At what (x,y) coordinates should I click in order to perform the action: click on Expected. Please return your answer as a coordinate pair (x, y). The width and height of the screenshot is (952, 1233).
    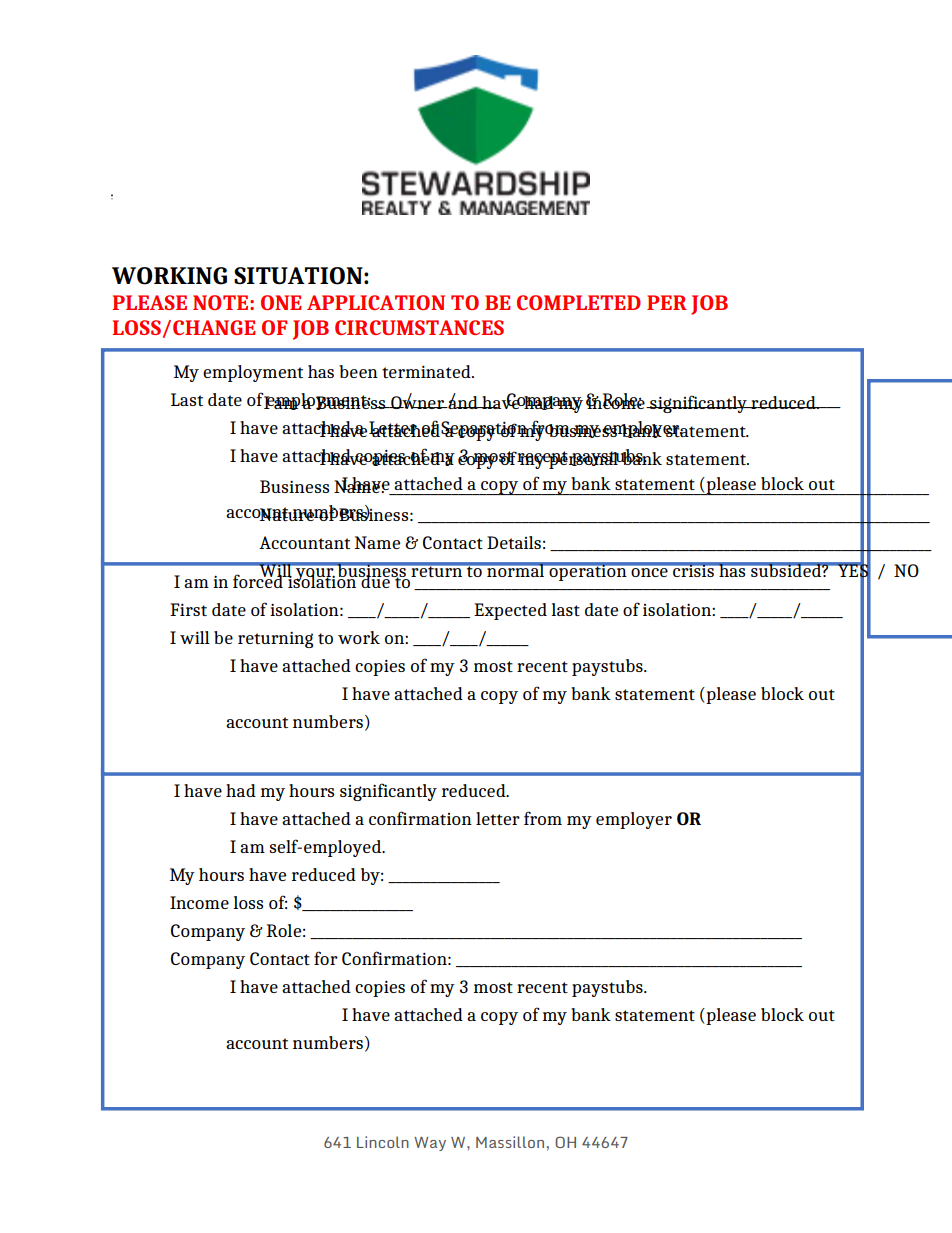
    Looking at the image, I should click on (510, 611).
